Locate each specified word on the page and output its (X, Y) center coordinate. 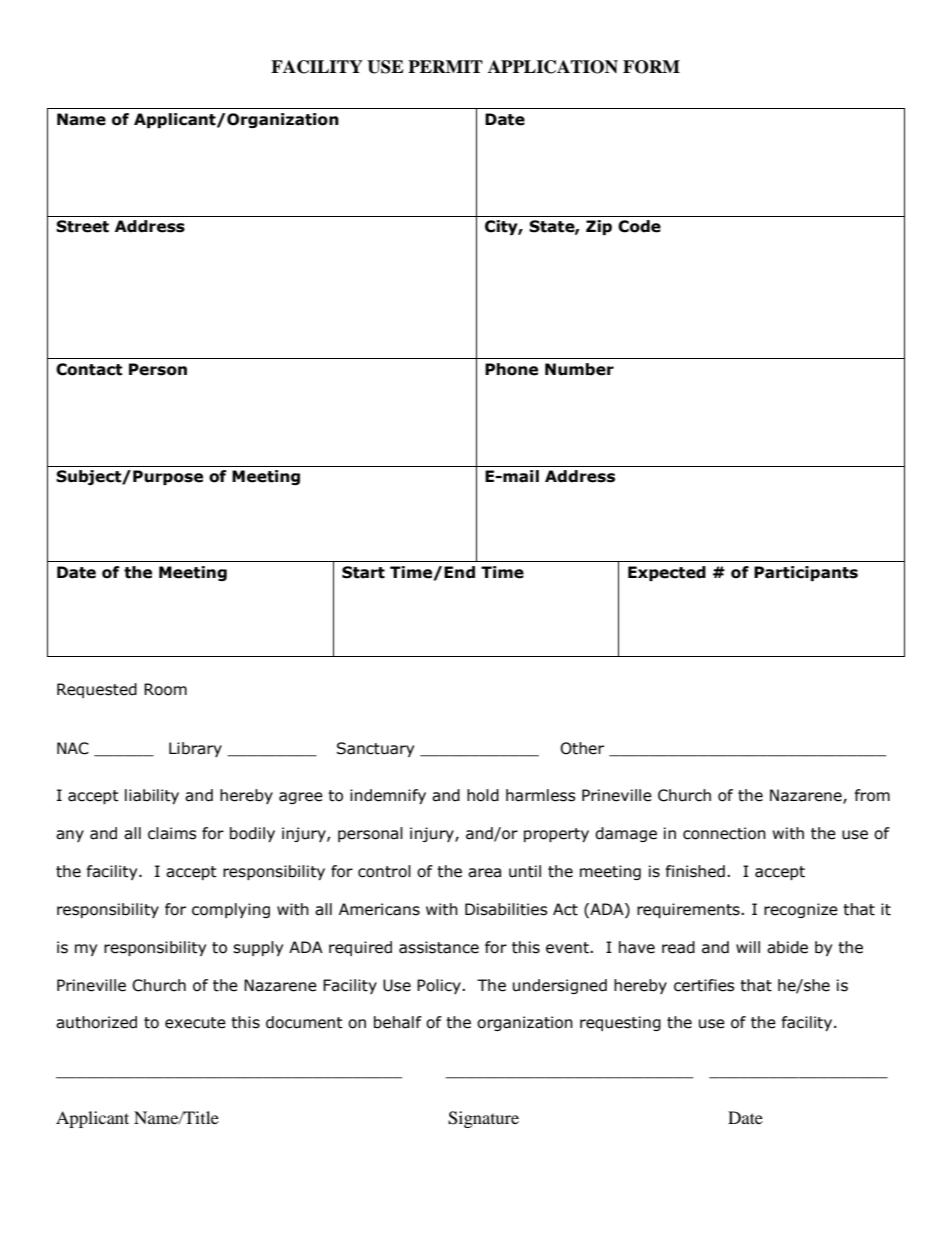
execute (195, 1023)
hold (483, 795)
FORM (651, 67)
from (872, 795)
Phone (511, 369)
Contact (89, 369)
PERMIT (445, 66)
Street (82, 226)
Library (195, 749)
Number (579, 369)
